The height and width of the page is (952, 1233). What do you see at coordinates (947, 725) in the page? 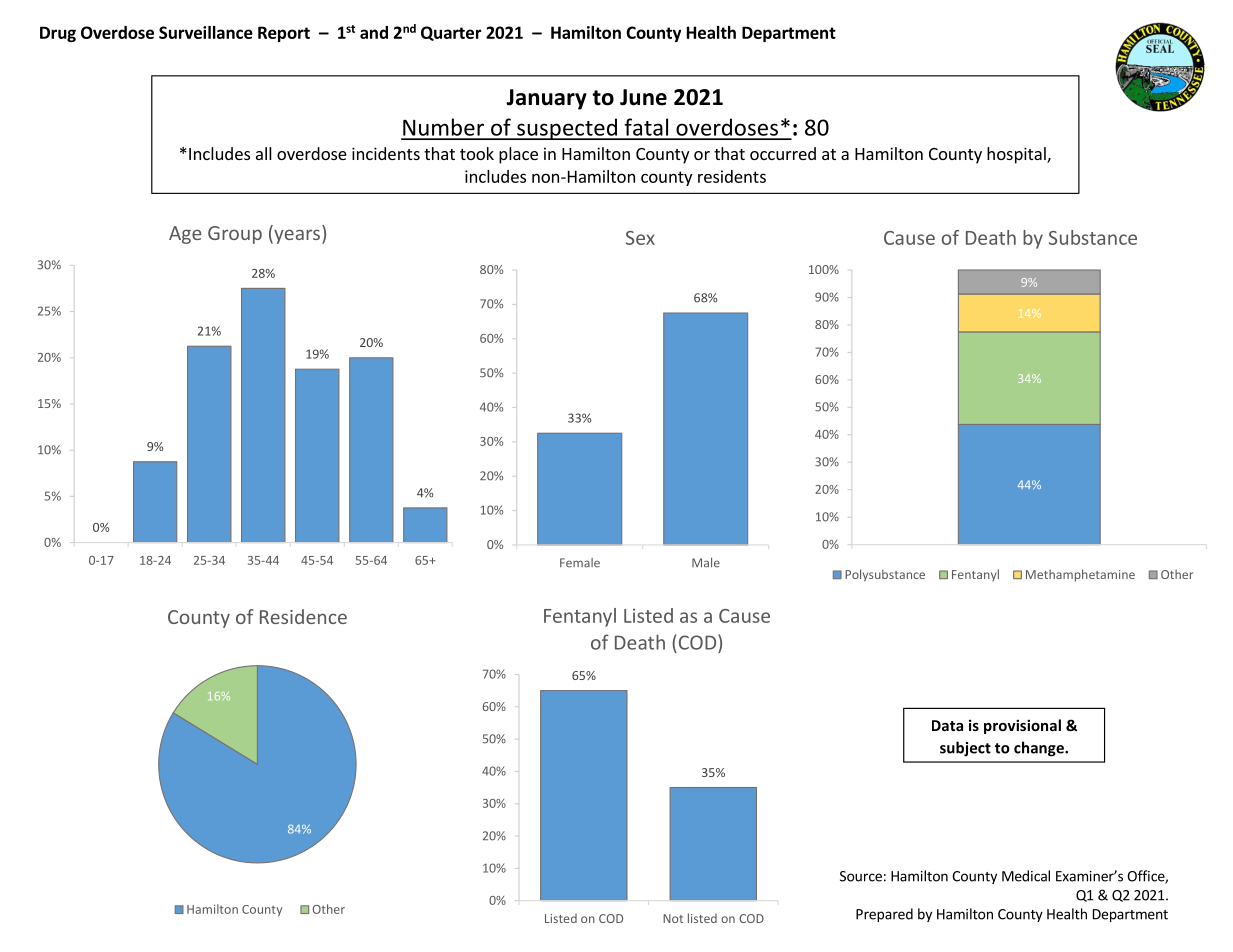
I see `Data` at bounding box center [947, 725].
